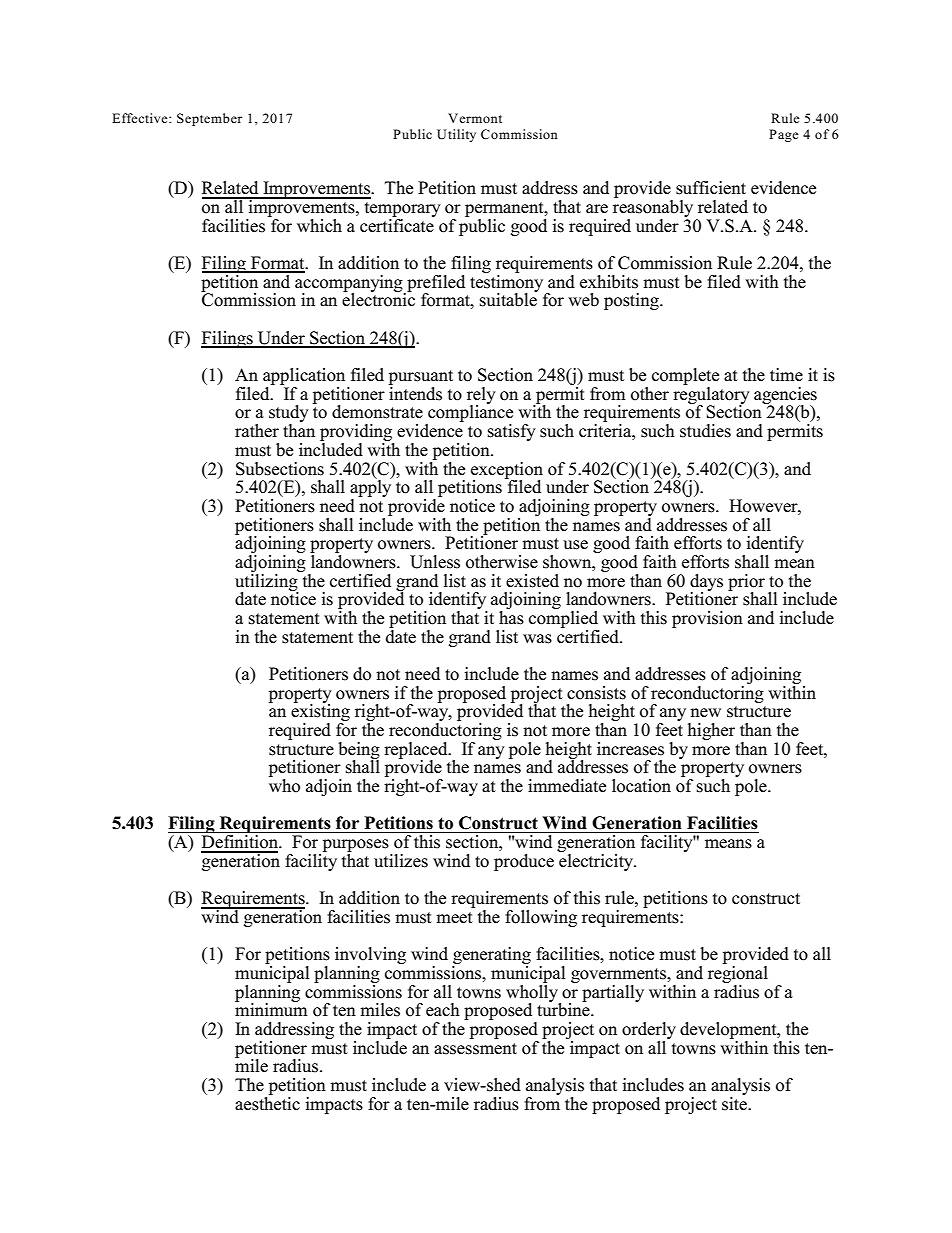  I want to click on produce, so click(524, 862).
